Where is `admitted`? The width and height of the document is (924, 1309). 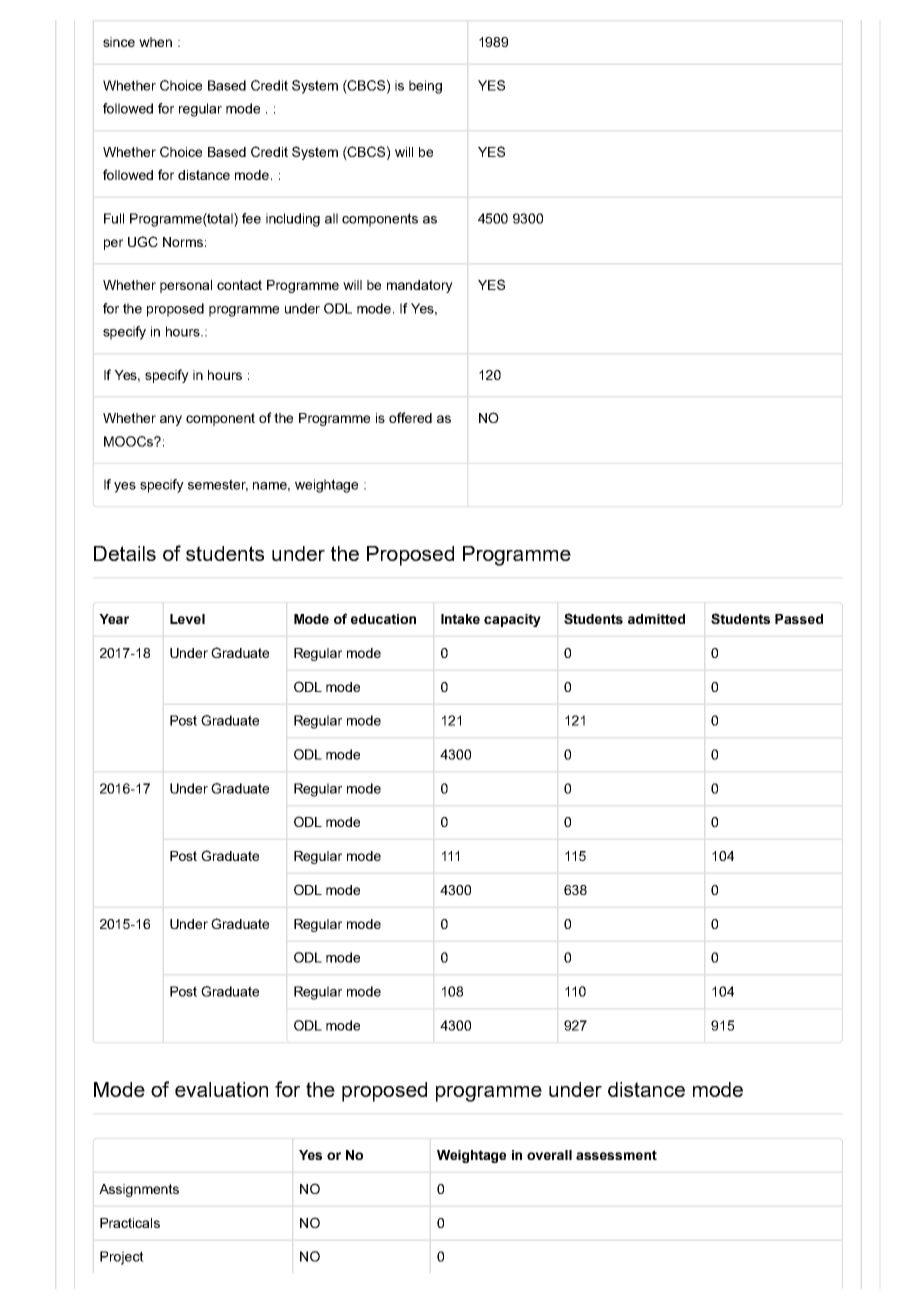
admitted is located at coordinates (656, 619).
